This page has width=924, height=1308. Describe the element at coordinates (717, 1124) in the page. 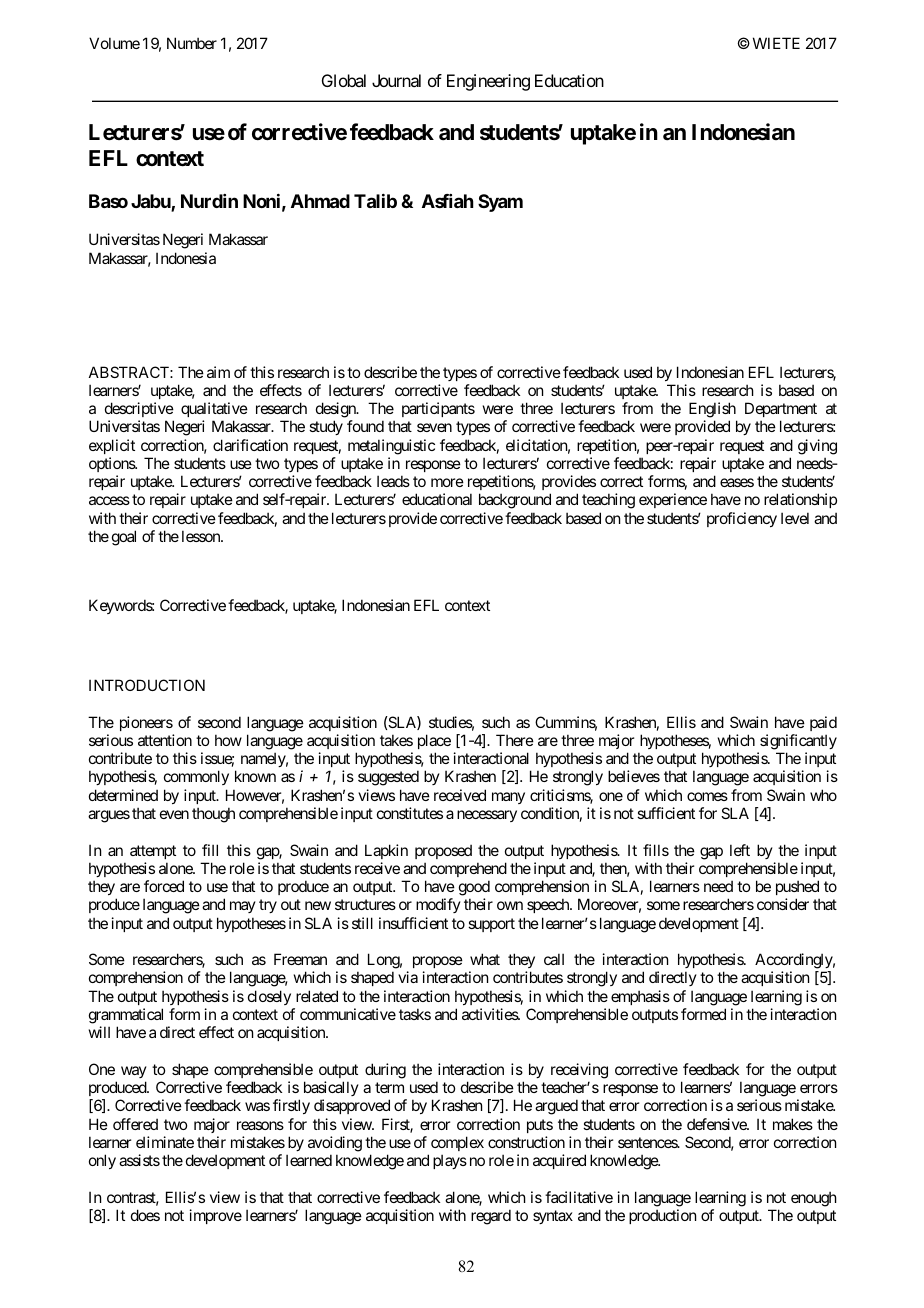

I see `defensive` at that location.
